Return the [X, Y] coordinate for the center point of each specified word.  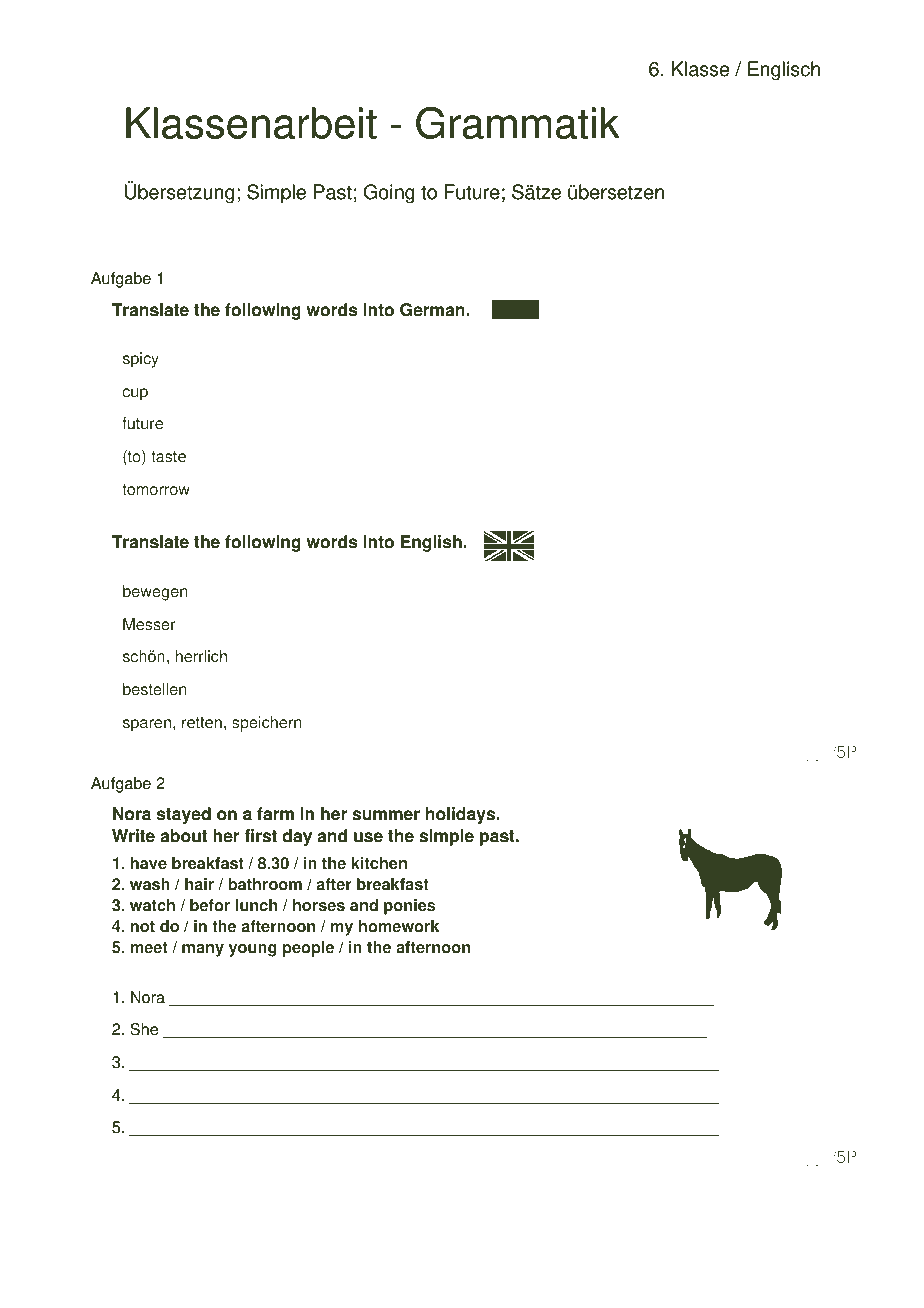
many [203, 950]
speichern [266, 724]
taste [168, 457]
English [432, 543]
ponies [409, 907]
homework [399, 926]
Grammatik [518, 123]
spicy [141, 360]
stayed [184, 815]
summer [386, 815]
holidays [462, 815]
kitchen [379, 863]
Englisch [784, 71]
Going [389, 194]
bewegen [155, 593]
